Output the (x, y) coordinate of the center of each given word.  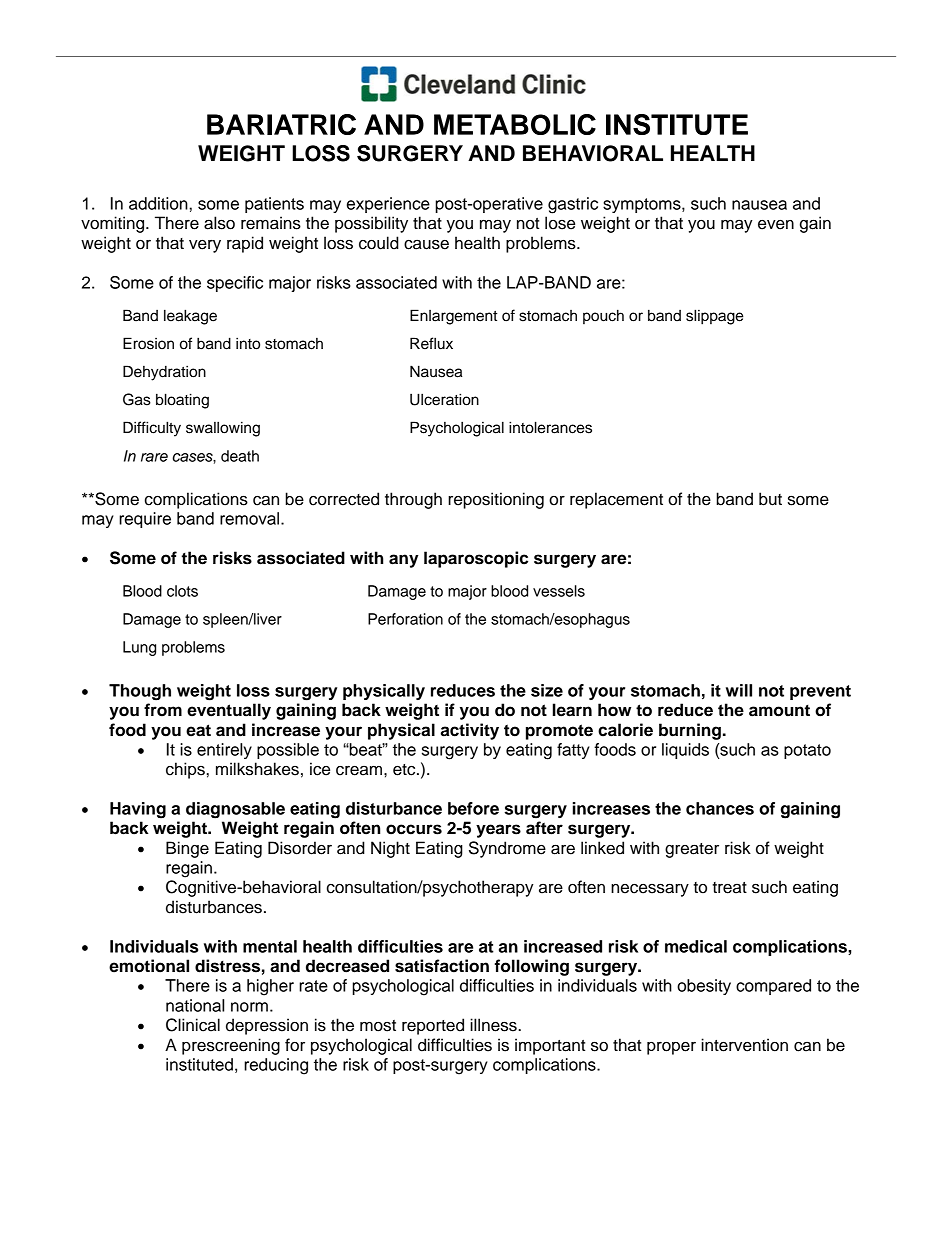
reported (433, 1026)
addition (158, 203)
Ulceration (444, 399)
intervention (744, 1045)
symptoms (643, 205)
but (770, 499)
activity (470, 731)
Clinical (193, 1025)
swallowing (223, 429)
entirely (224, 751)
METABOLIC (515, 124)
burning (690, 731)
